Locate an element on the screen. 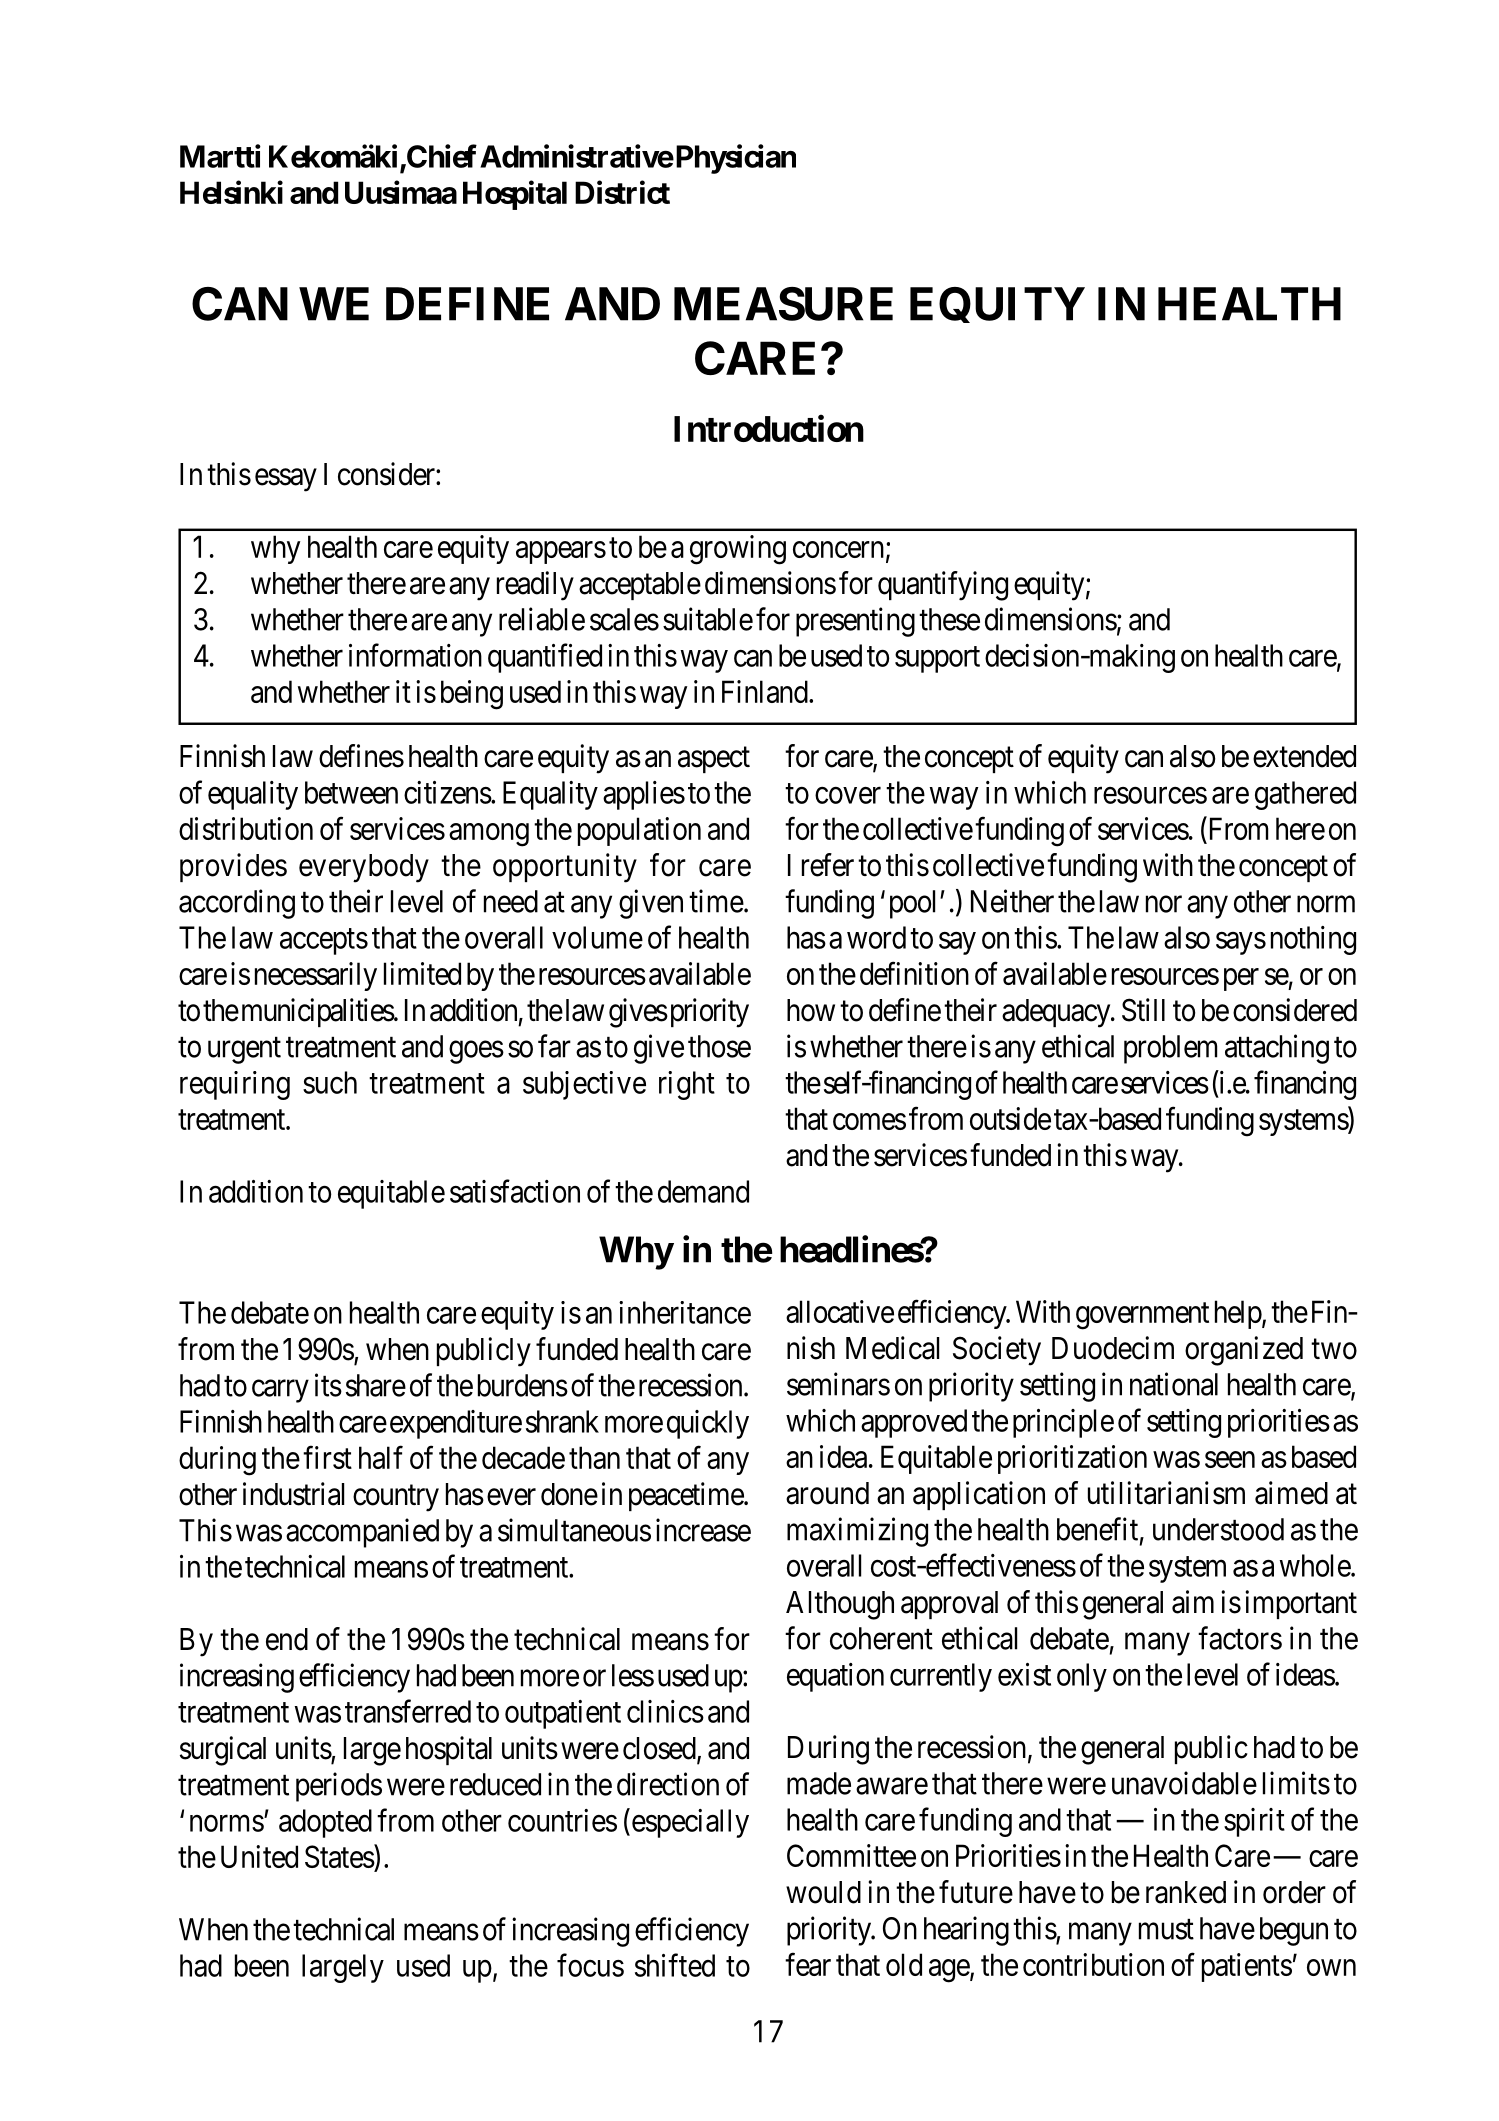 The image size is (1499, 2121). ranked is located at coordinates (1186, 1892).
